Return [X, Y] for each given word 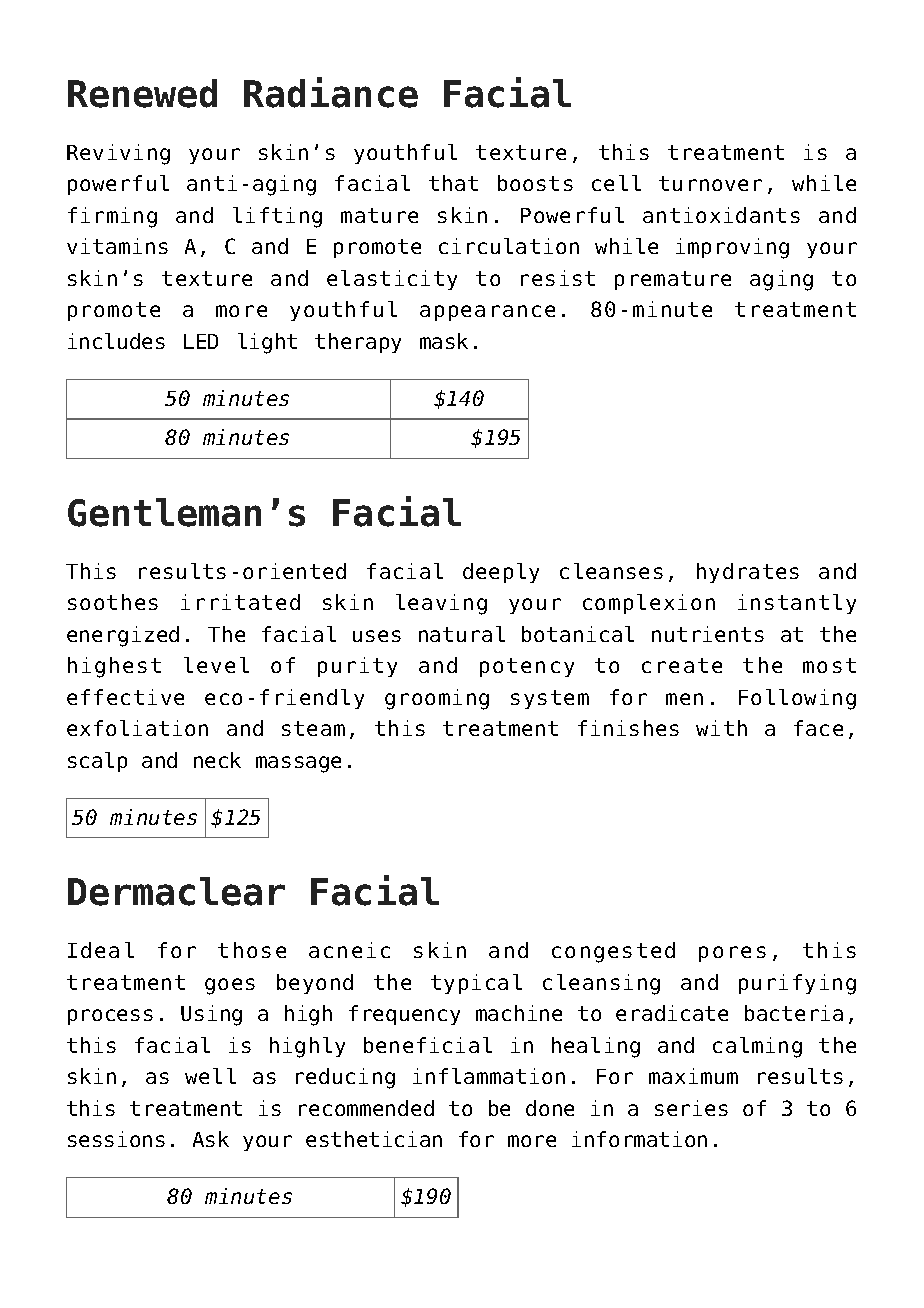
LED [201, 341]
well [210, 1076]
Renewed [142, 93]
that [453, 183]
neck [217, 760]
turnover [710, 183]
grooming [437, 699]
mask [444, 341]
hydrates [748, 573]
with [721, 728]
